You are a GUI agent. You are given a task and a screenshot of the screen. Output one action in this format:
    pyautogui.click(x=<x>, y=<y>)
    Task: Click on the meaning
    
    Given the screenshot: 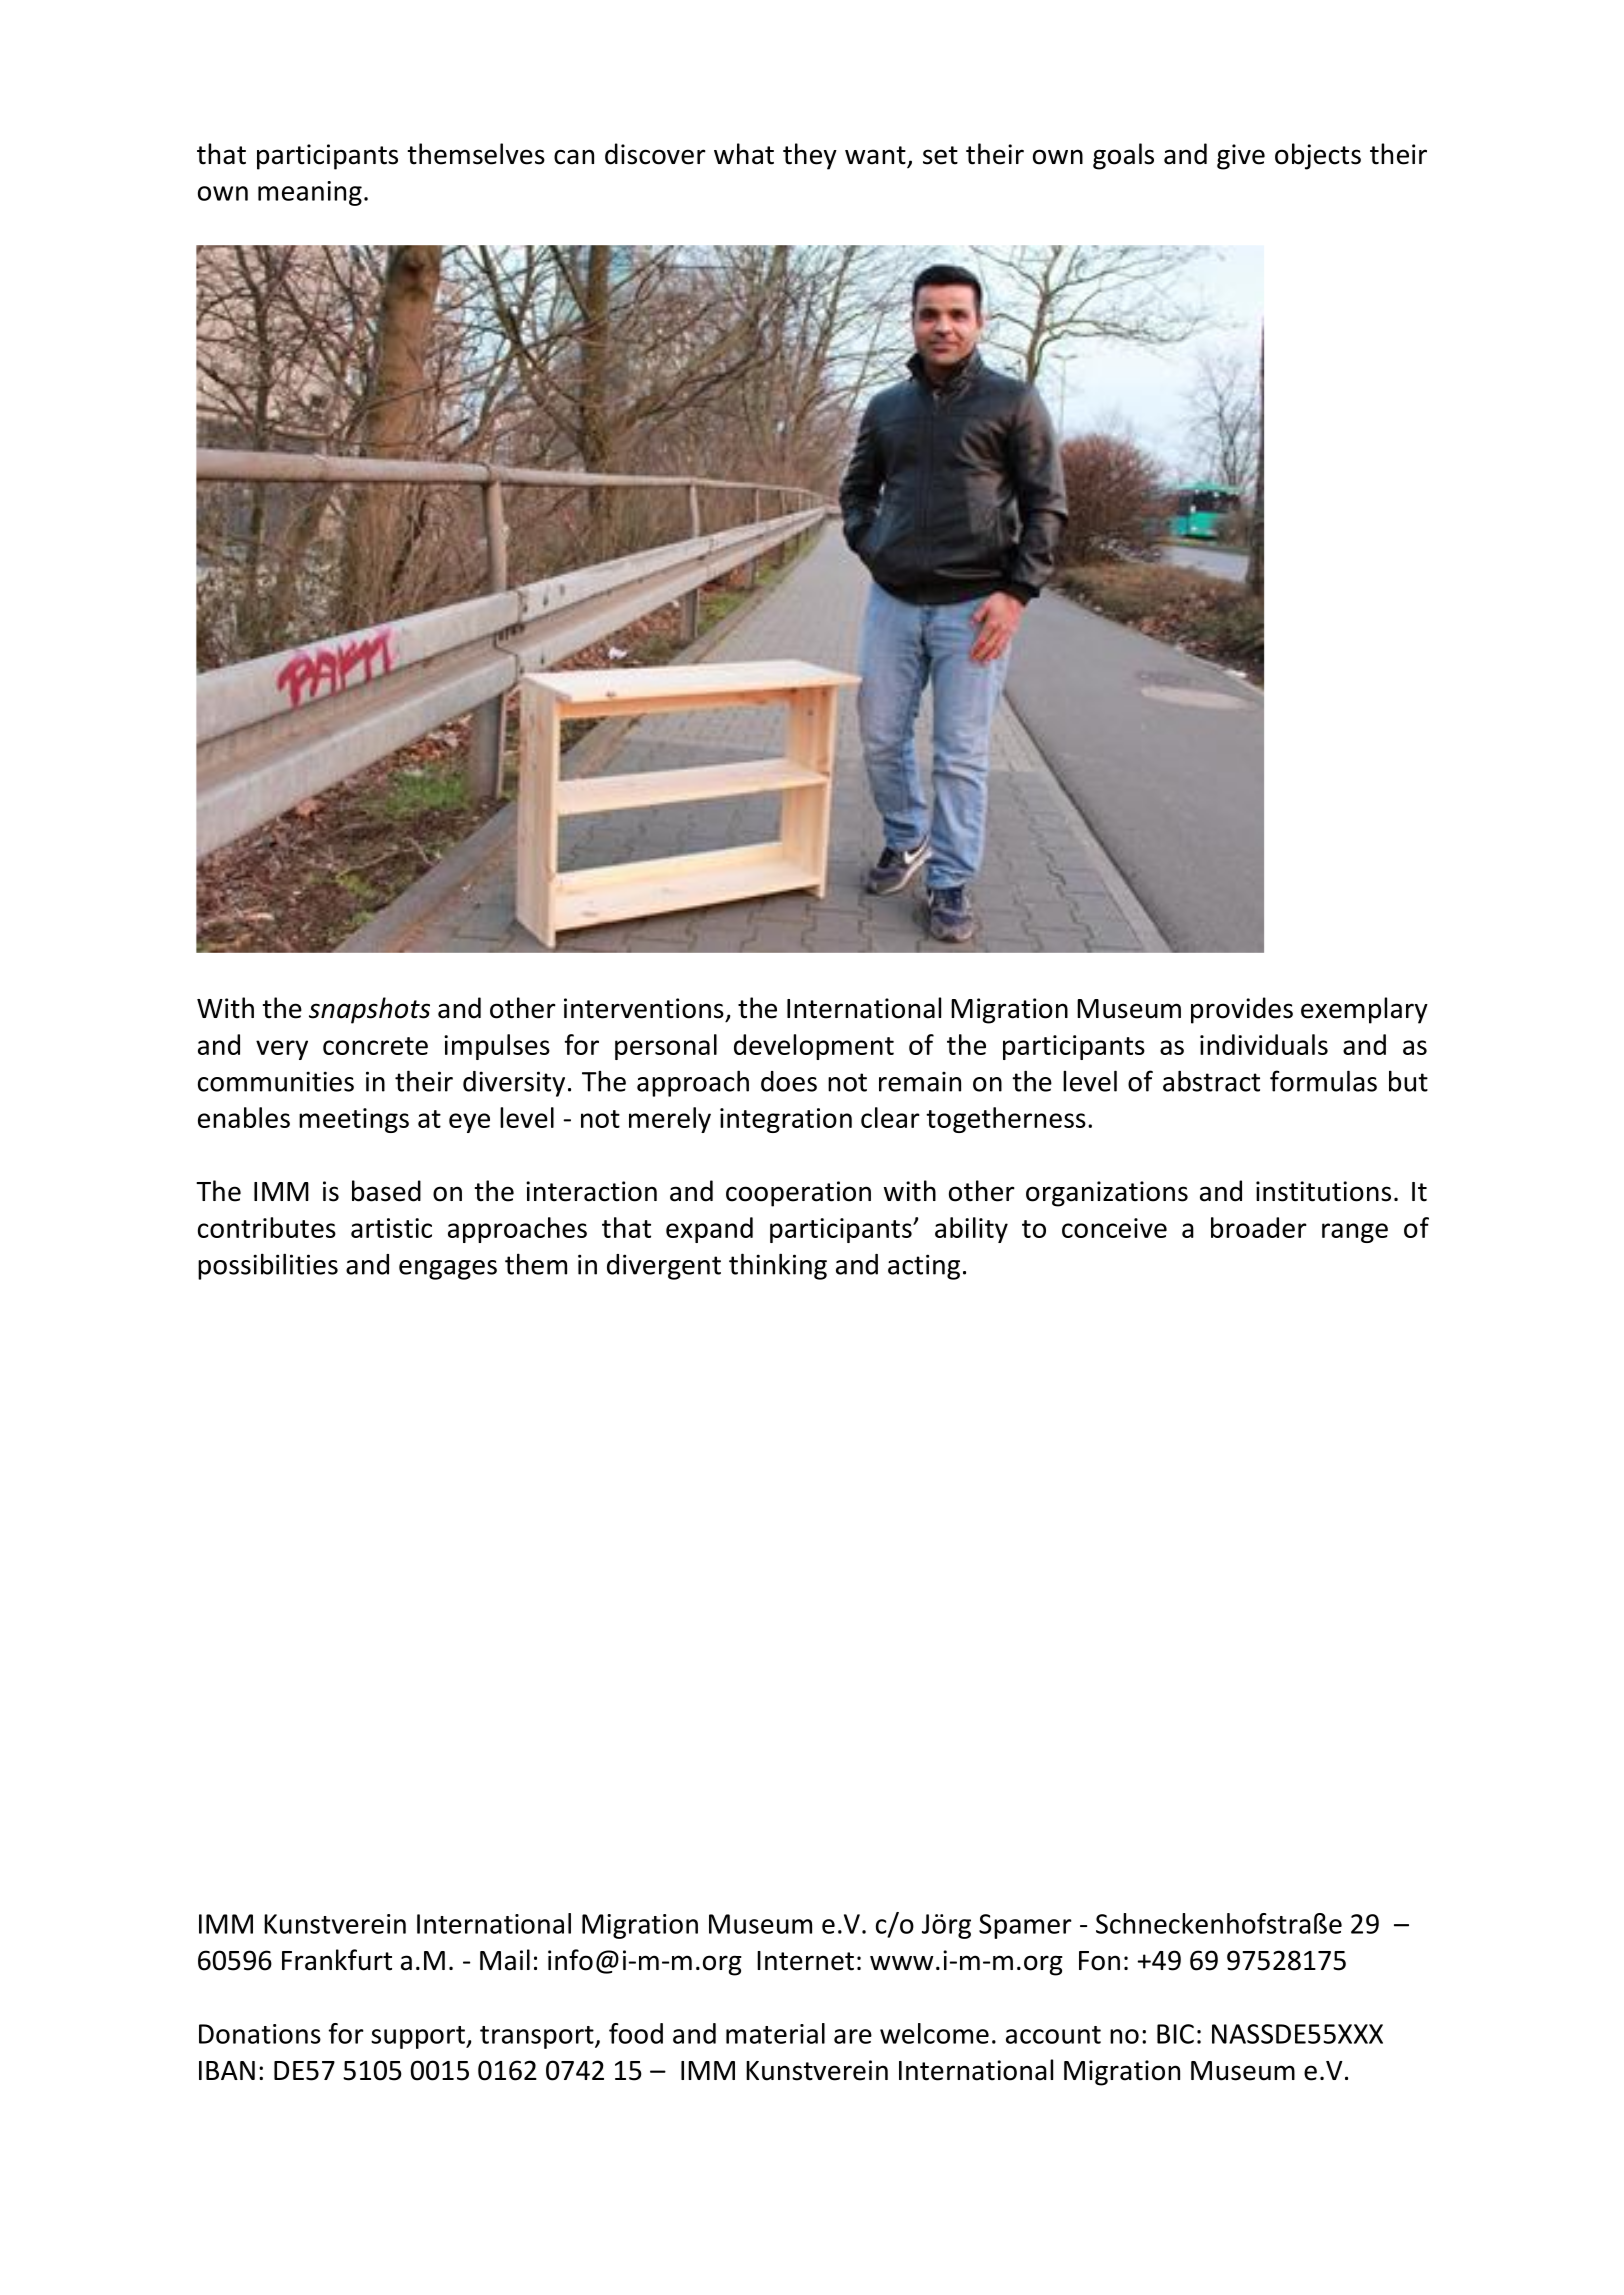 What is the action you would take?
    pyautogui.click(x=310, y=193)
